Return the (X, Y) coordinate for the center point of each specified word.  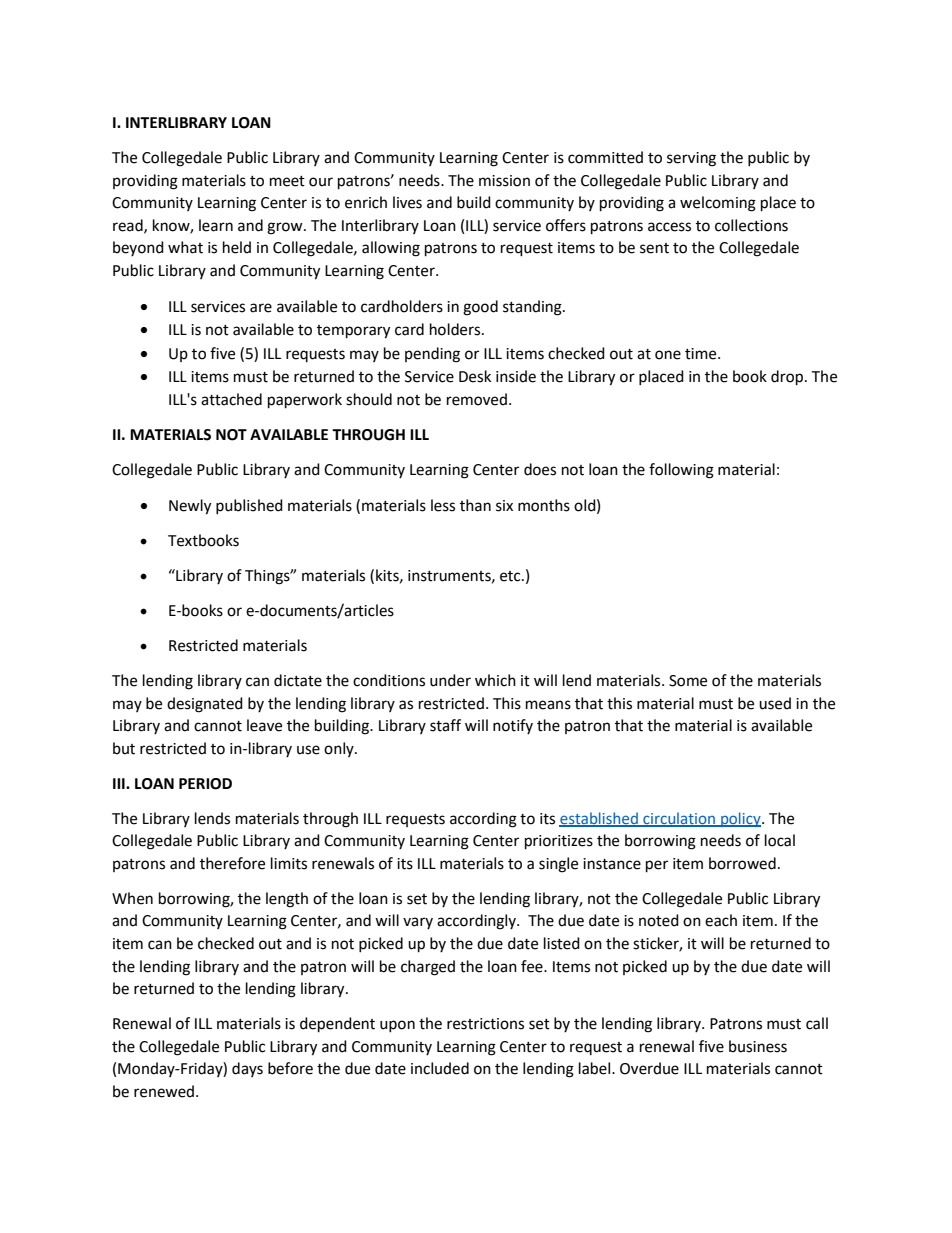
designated (205, 705)
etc (511, 576)
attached (231, 399)
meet (287, 181)
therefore (232, 863)
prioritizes (559, 842)
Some (688, 681)
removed (477, 399)
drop (788, 378)
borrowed (742, 863)
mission (504, 181)
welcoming (718, 204)
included (440, 1068)
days (247, 1069)
